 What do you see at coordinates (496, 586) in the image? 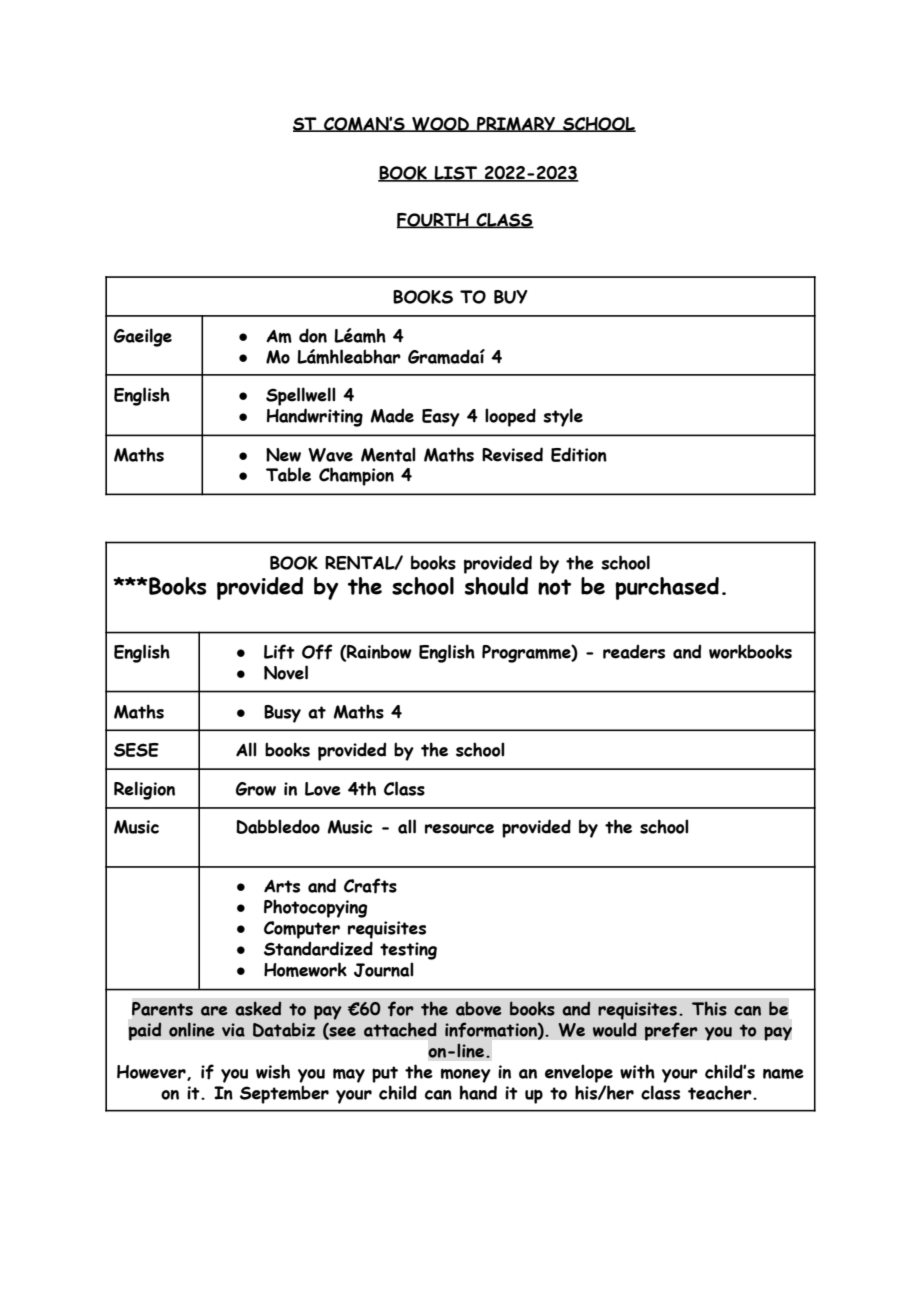
I see `should` at bounding box center [496, 586].
